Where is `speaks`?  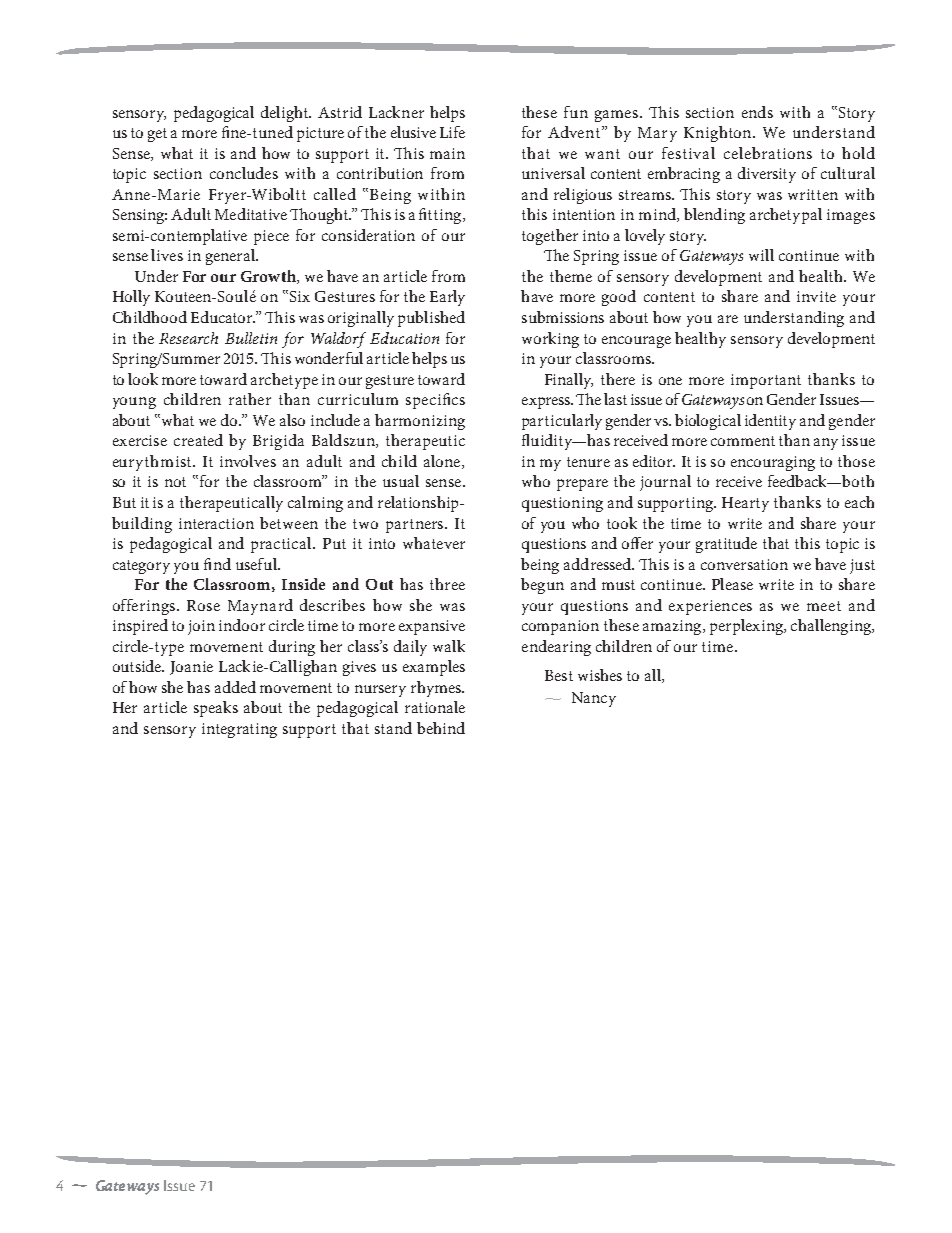 speaks is located at coordinates (216, 709).
